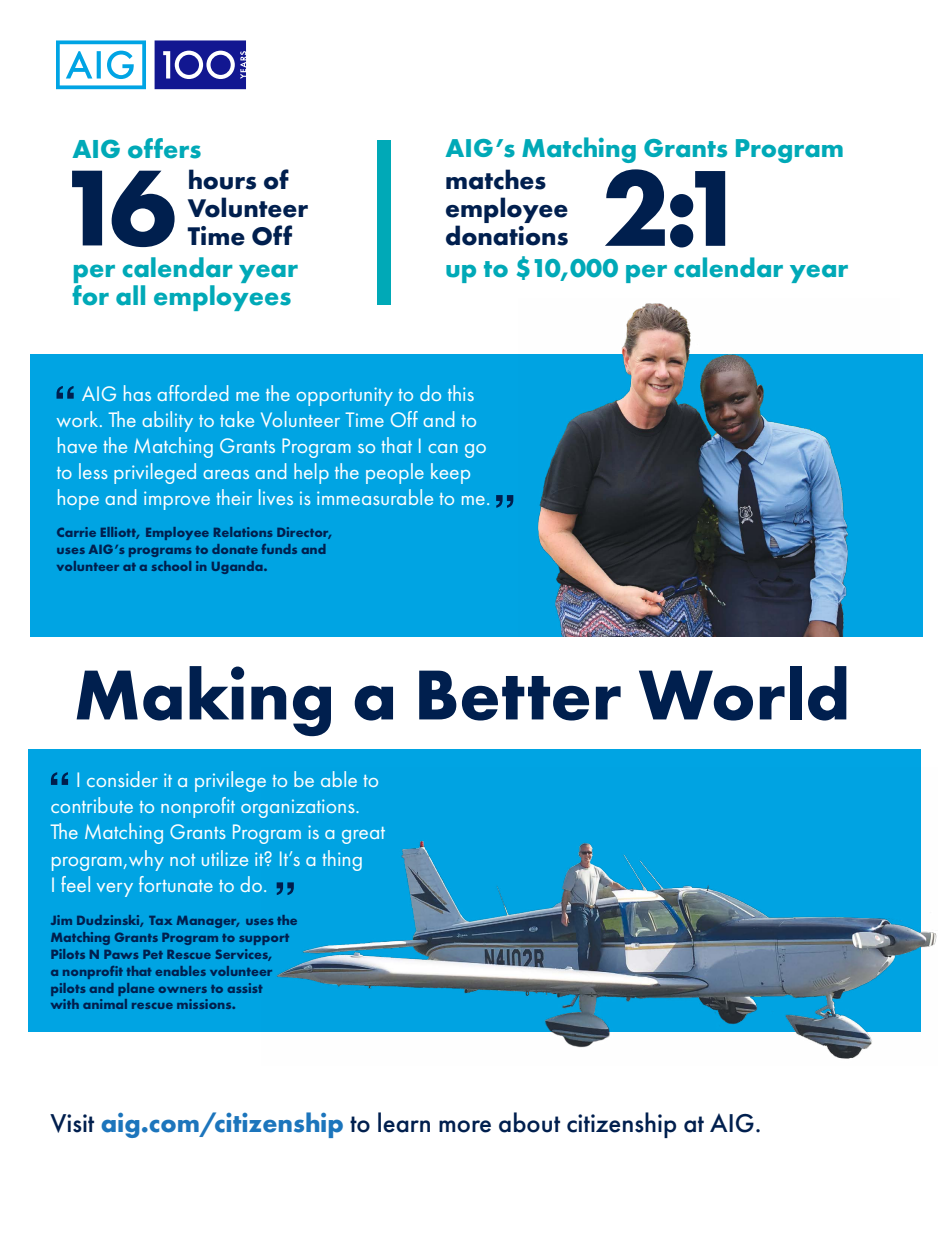  I want to click on great, so click(363, 835).
